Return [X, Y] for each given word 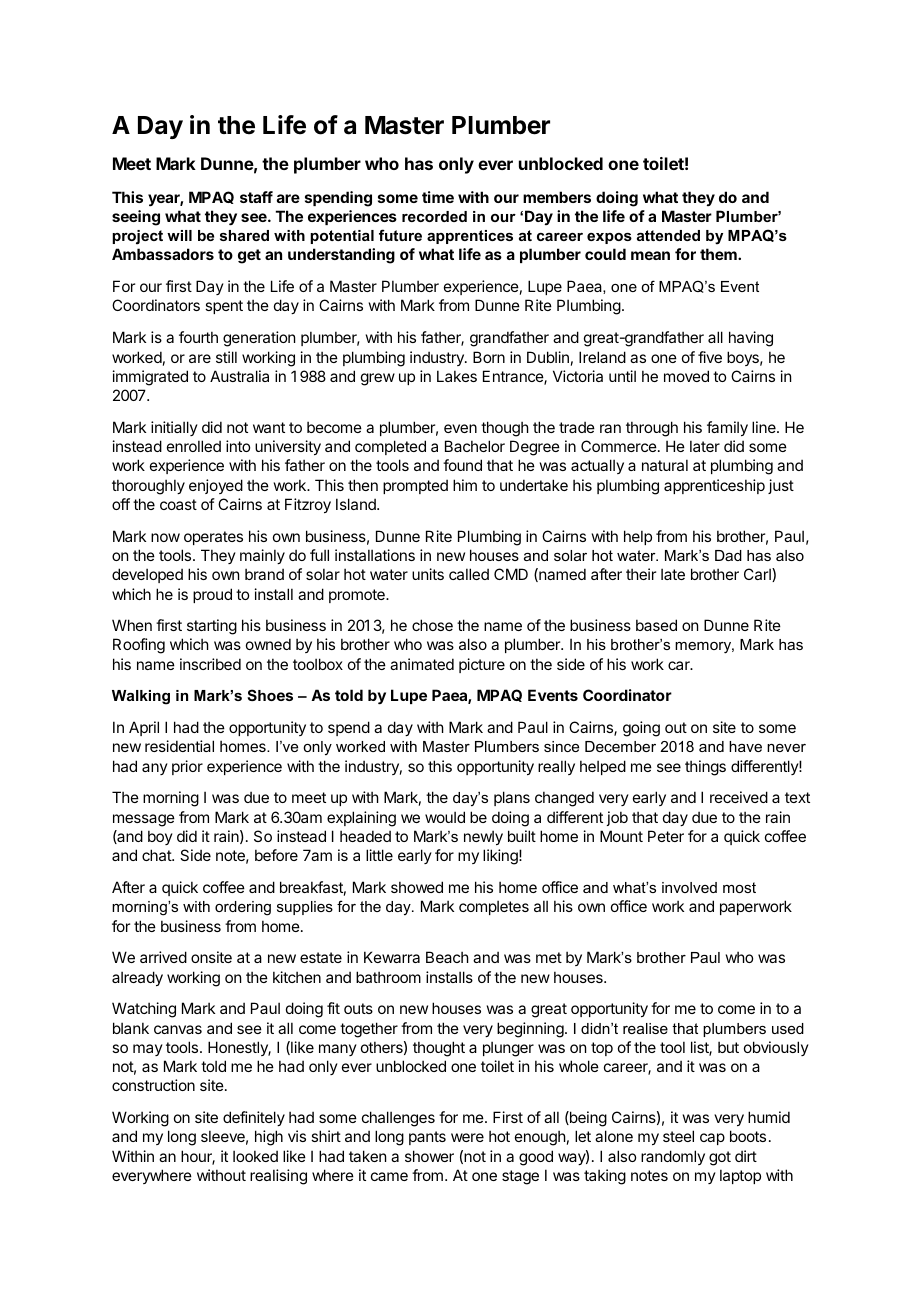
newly [483, 837]
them [719, 254]
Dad [728, 555]
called [469, 574]
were [467, 1137]
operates [213, 538]
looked [255, 1156]
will [179, 235]
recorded [434, 216]
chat [157, 855]
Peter [666, 836]
